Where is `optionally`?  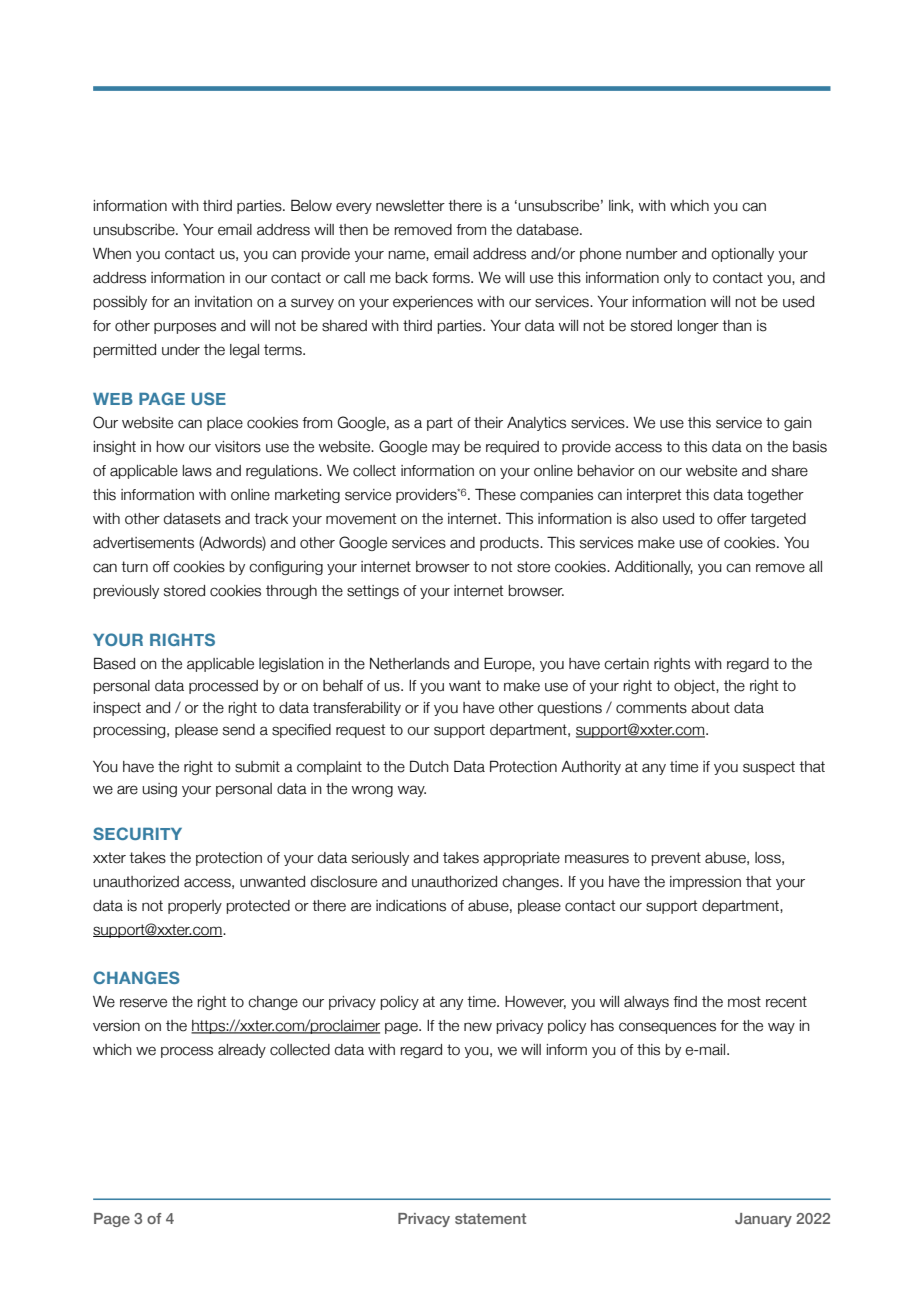
optionally is located at coordinates (742, 255).
